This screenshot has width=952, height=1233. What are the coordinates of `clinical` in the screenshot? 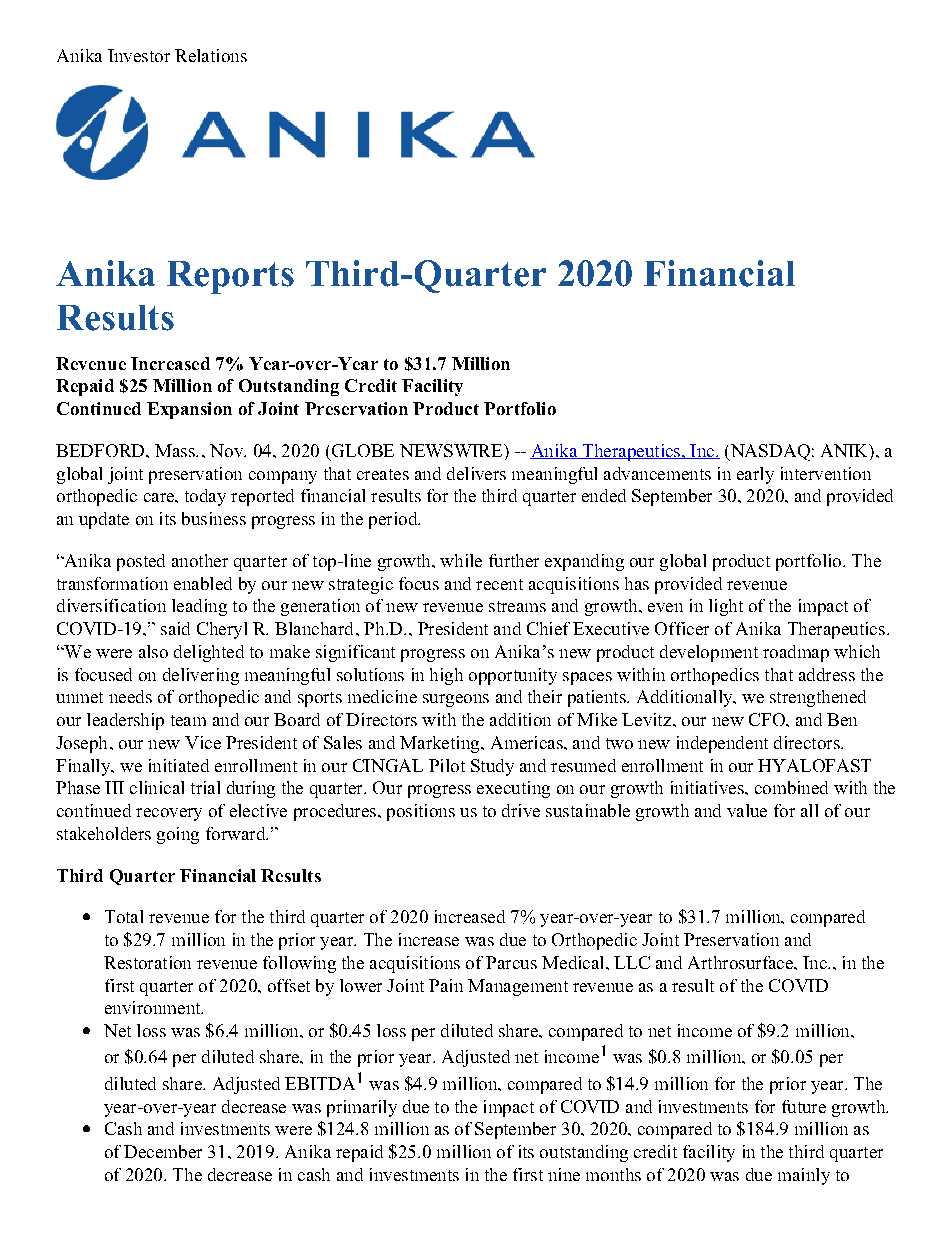 It's located at (157, 787).
